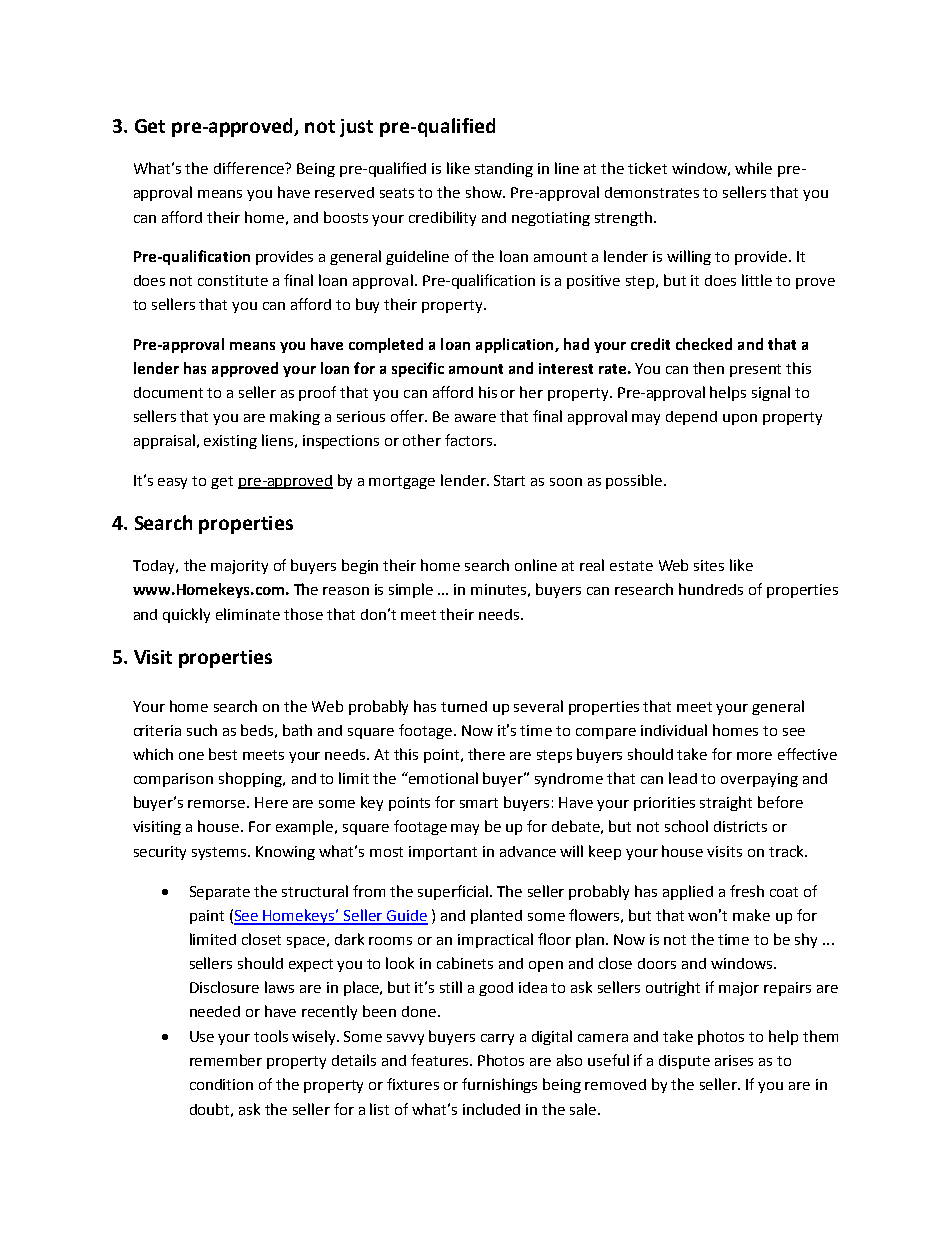 This screenshot has height=1233, width=952. I want to click on present, so click(755, 370).
